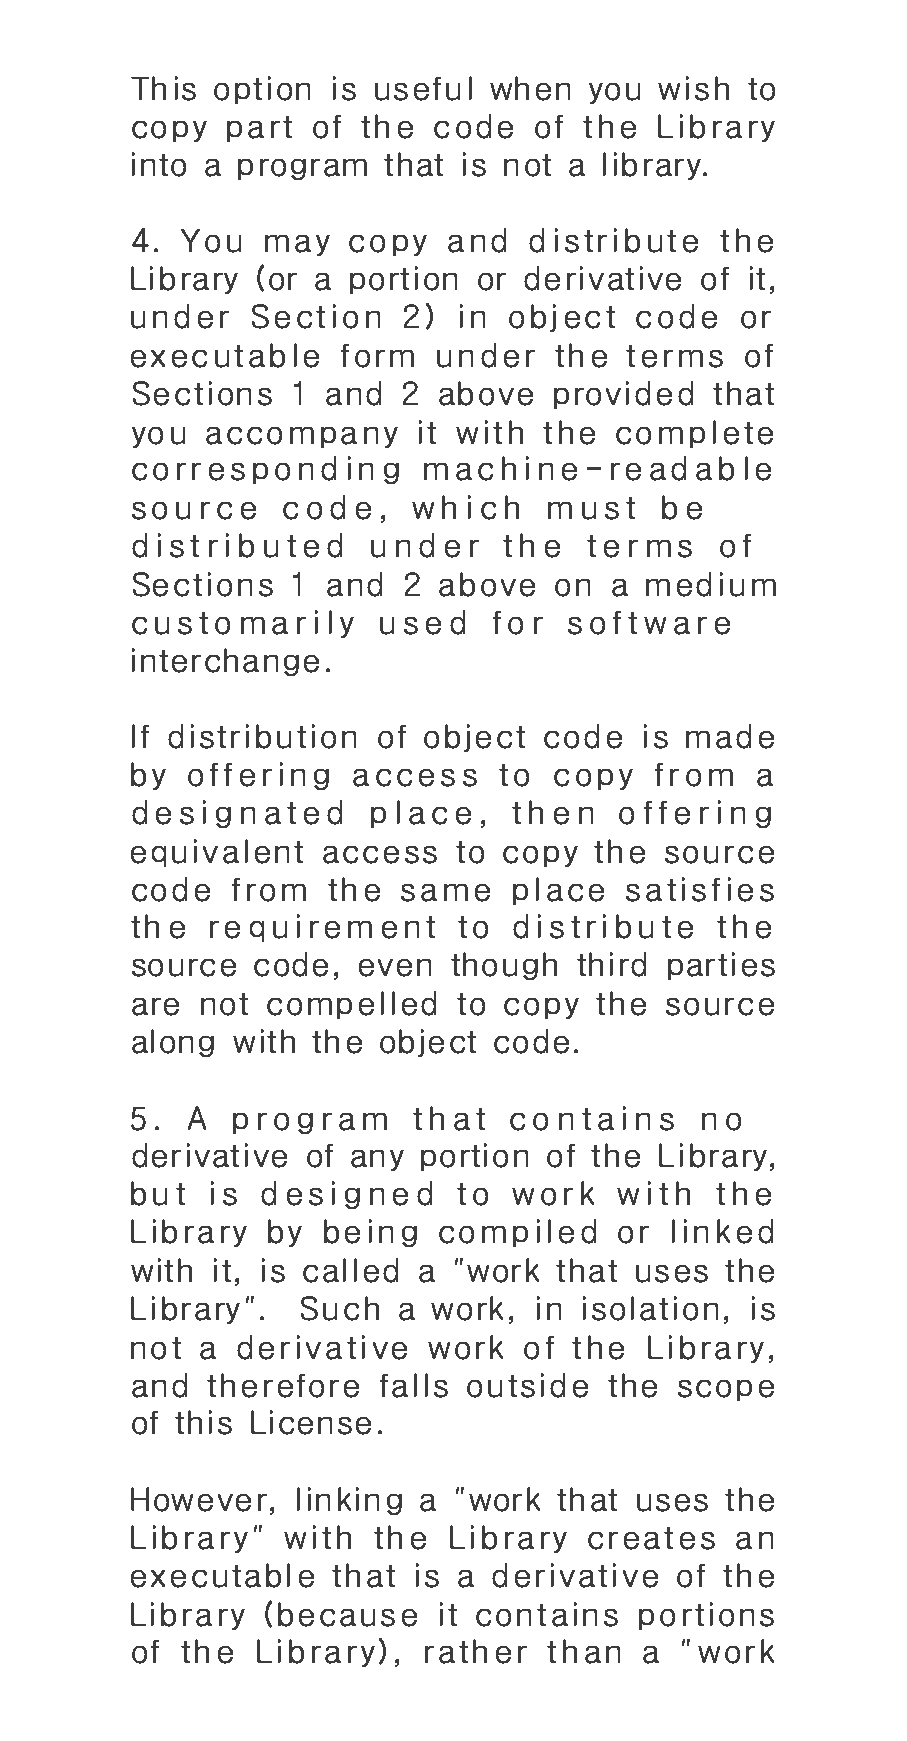  I want to click on equivalent, so click(217, 853).
